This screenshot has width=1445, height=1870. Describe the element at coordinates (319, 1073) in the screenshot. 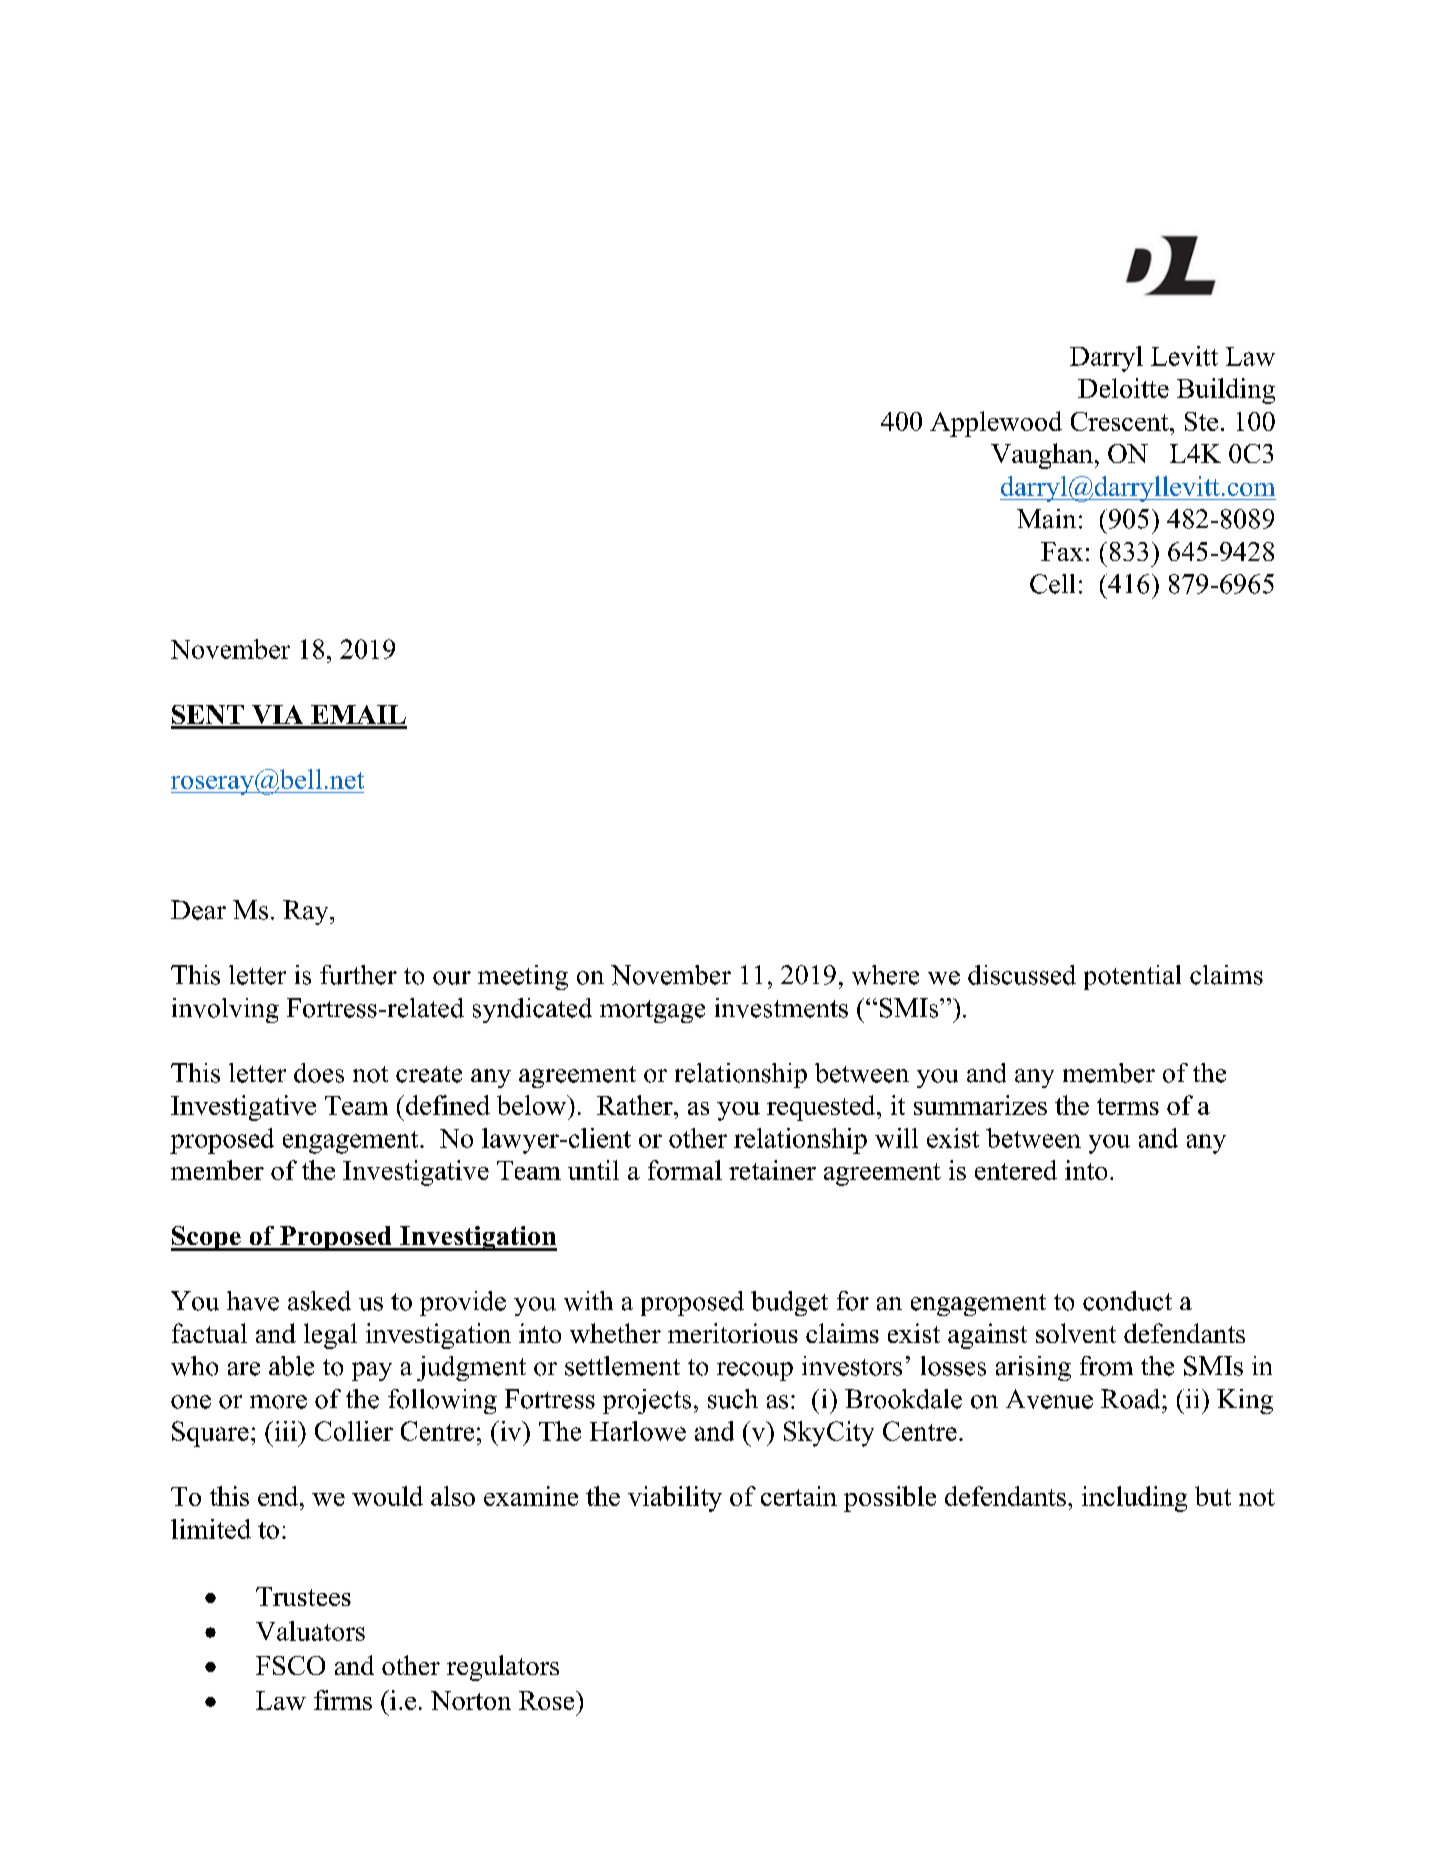

I see `does` at that location.
